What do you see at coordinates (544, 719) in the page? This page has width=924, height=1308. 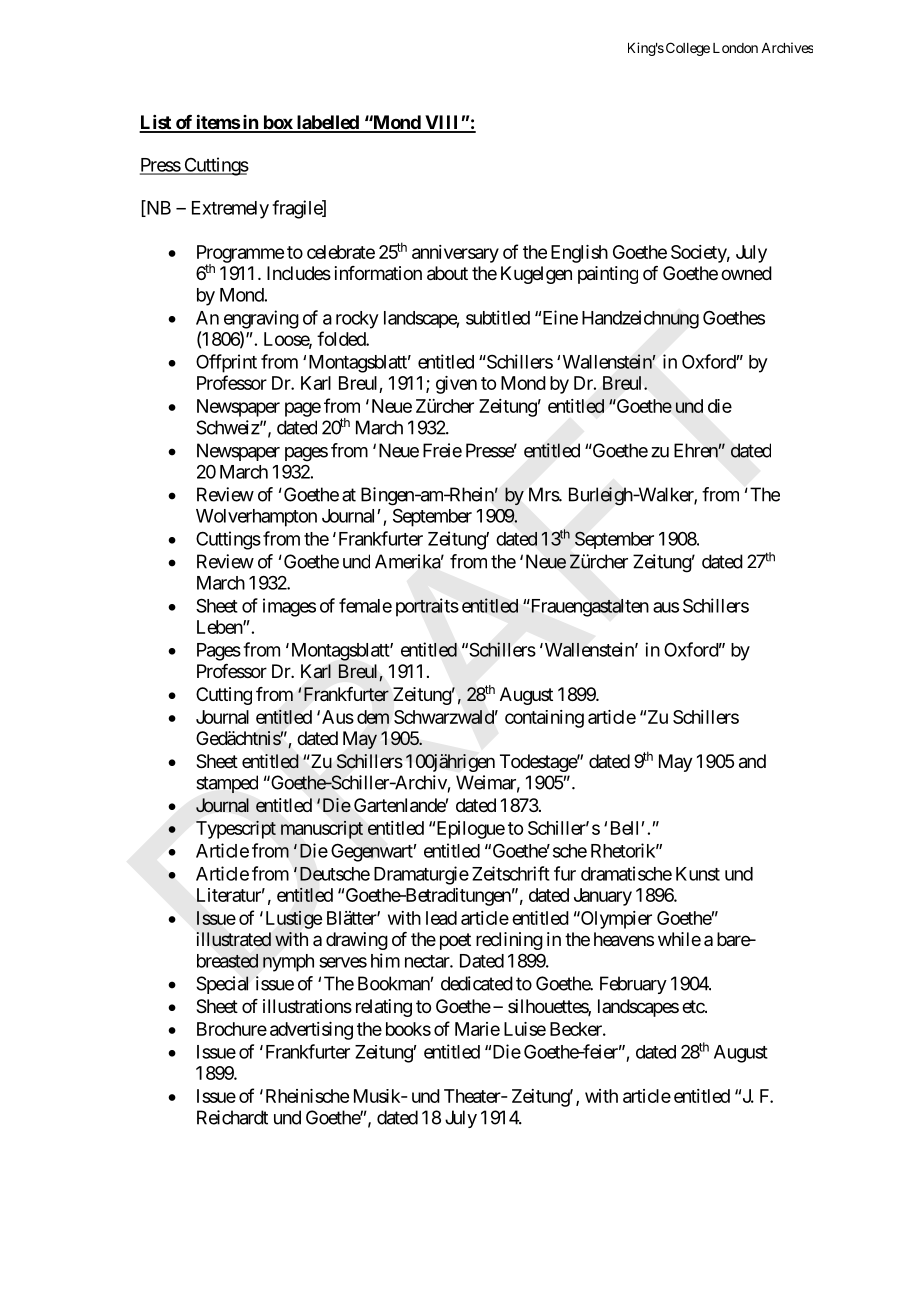 I see `containing` at bounding box center [544, 719].
